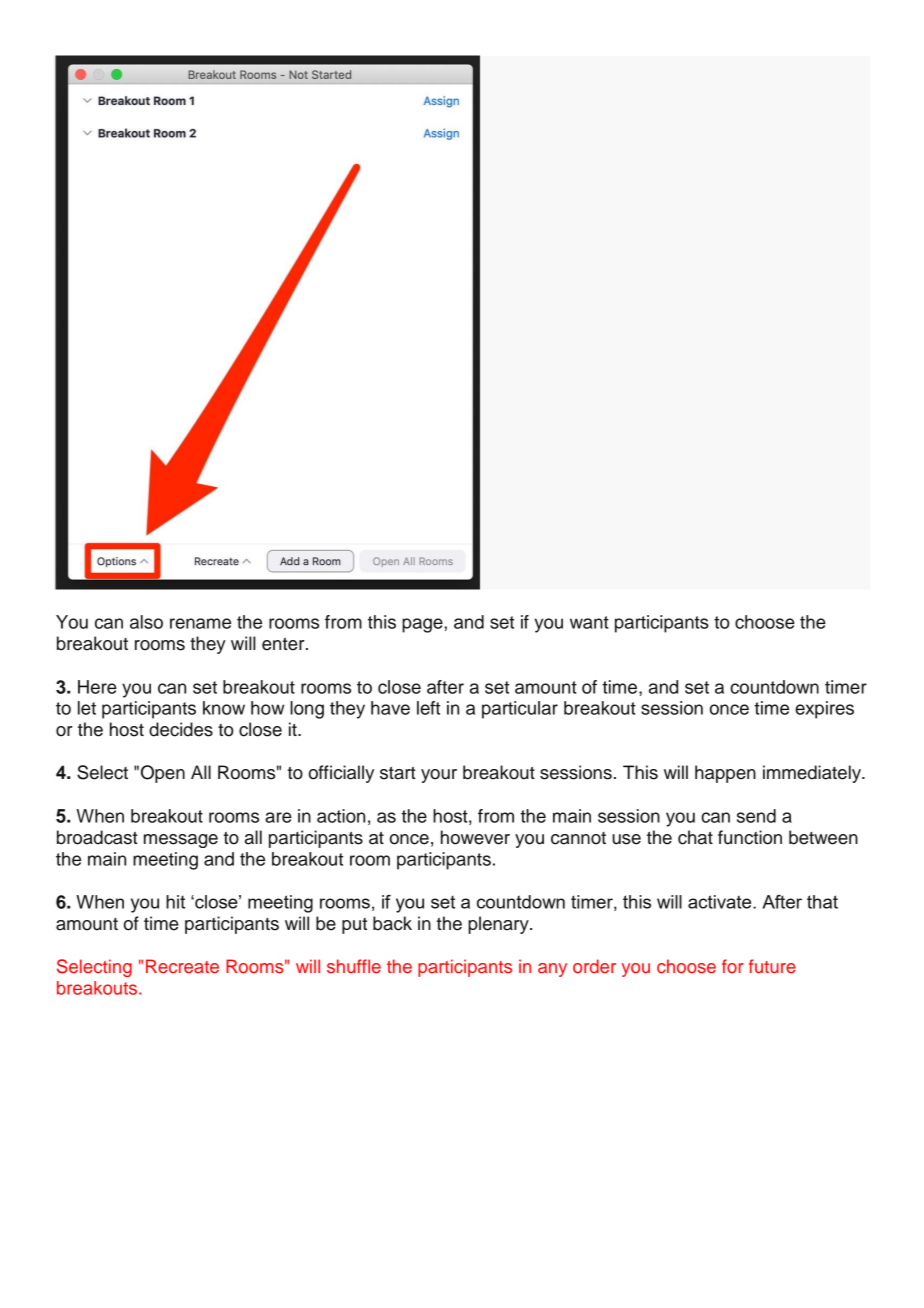 The image size is (924, 1308). What do you see at coordinates (733, 966) in the document?
I see `for` at bounding box center [733, 966].
